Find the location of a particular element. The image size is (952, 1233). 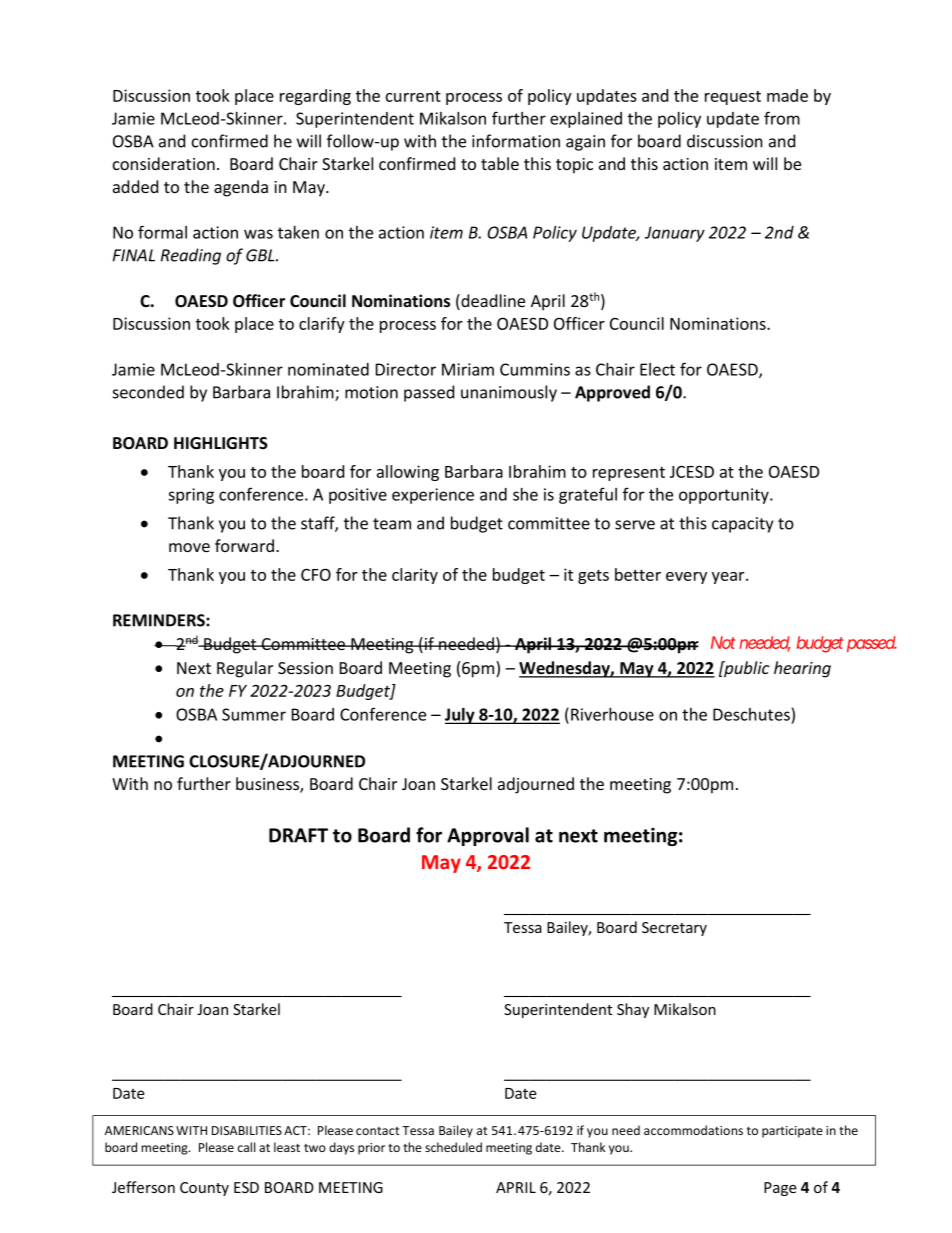

call is located at coordinates (246, 1147).
